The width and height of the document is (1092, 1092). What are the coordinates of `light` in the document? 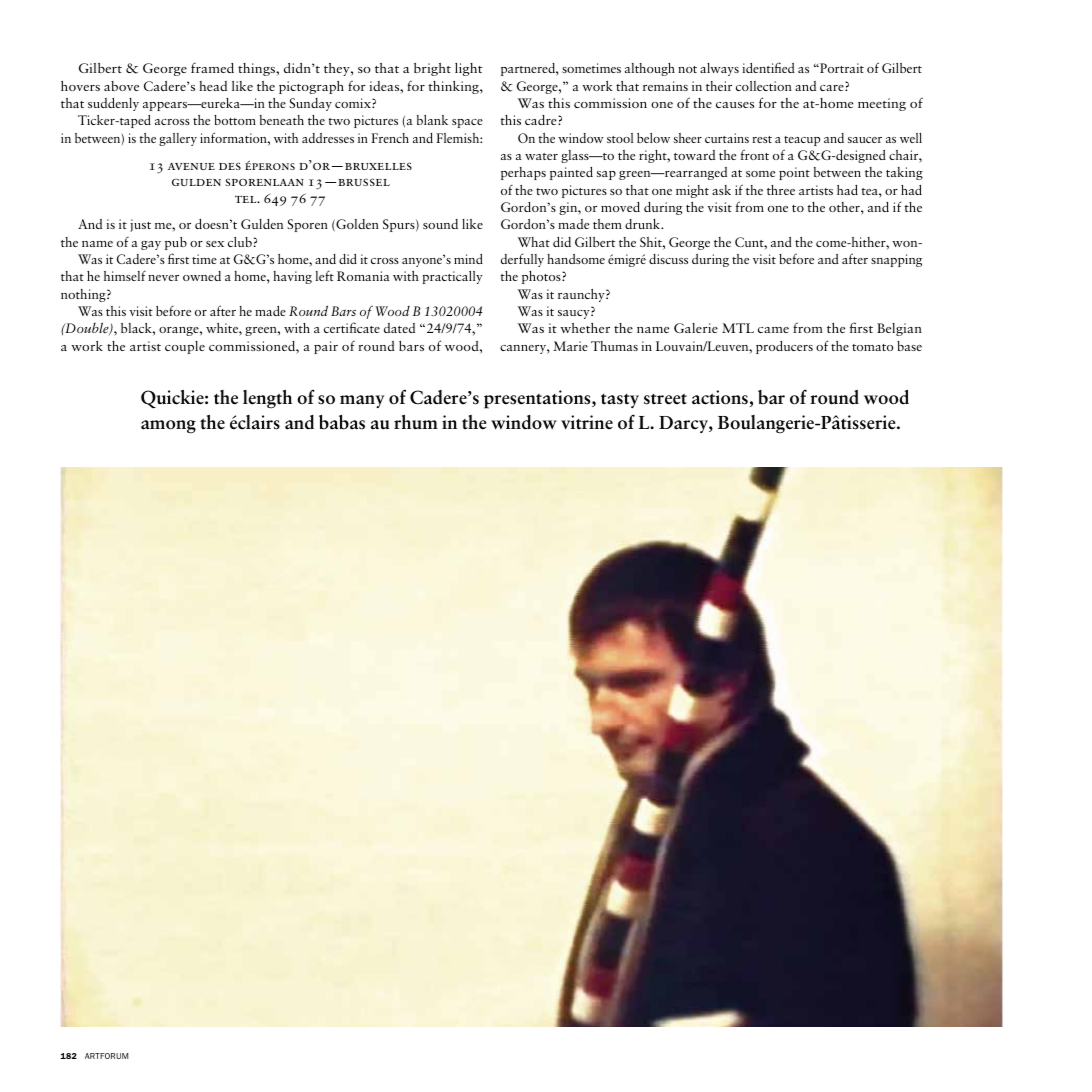 It's located at (468, 69).
